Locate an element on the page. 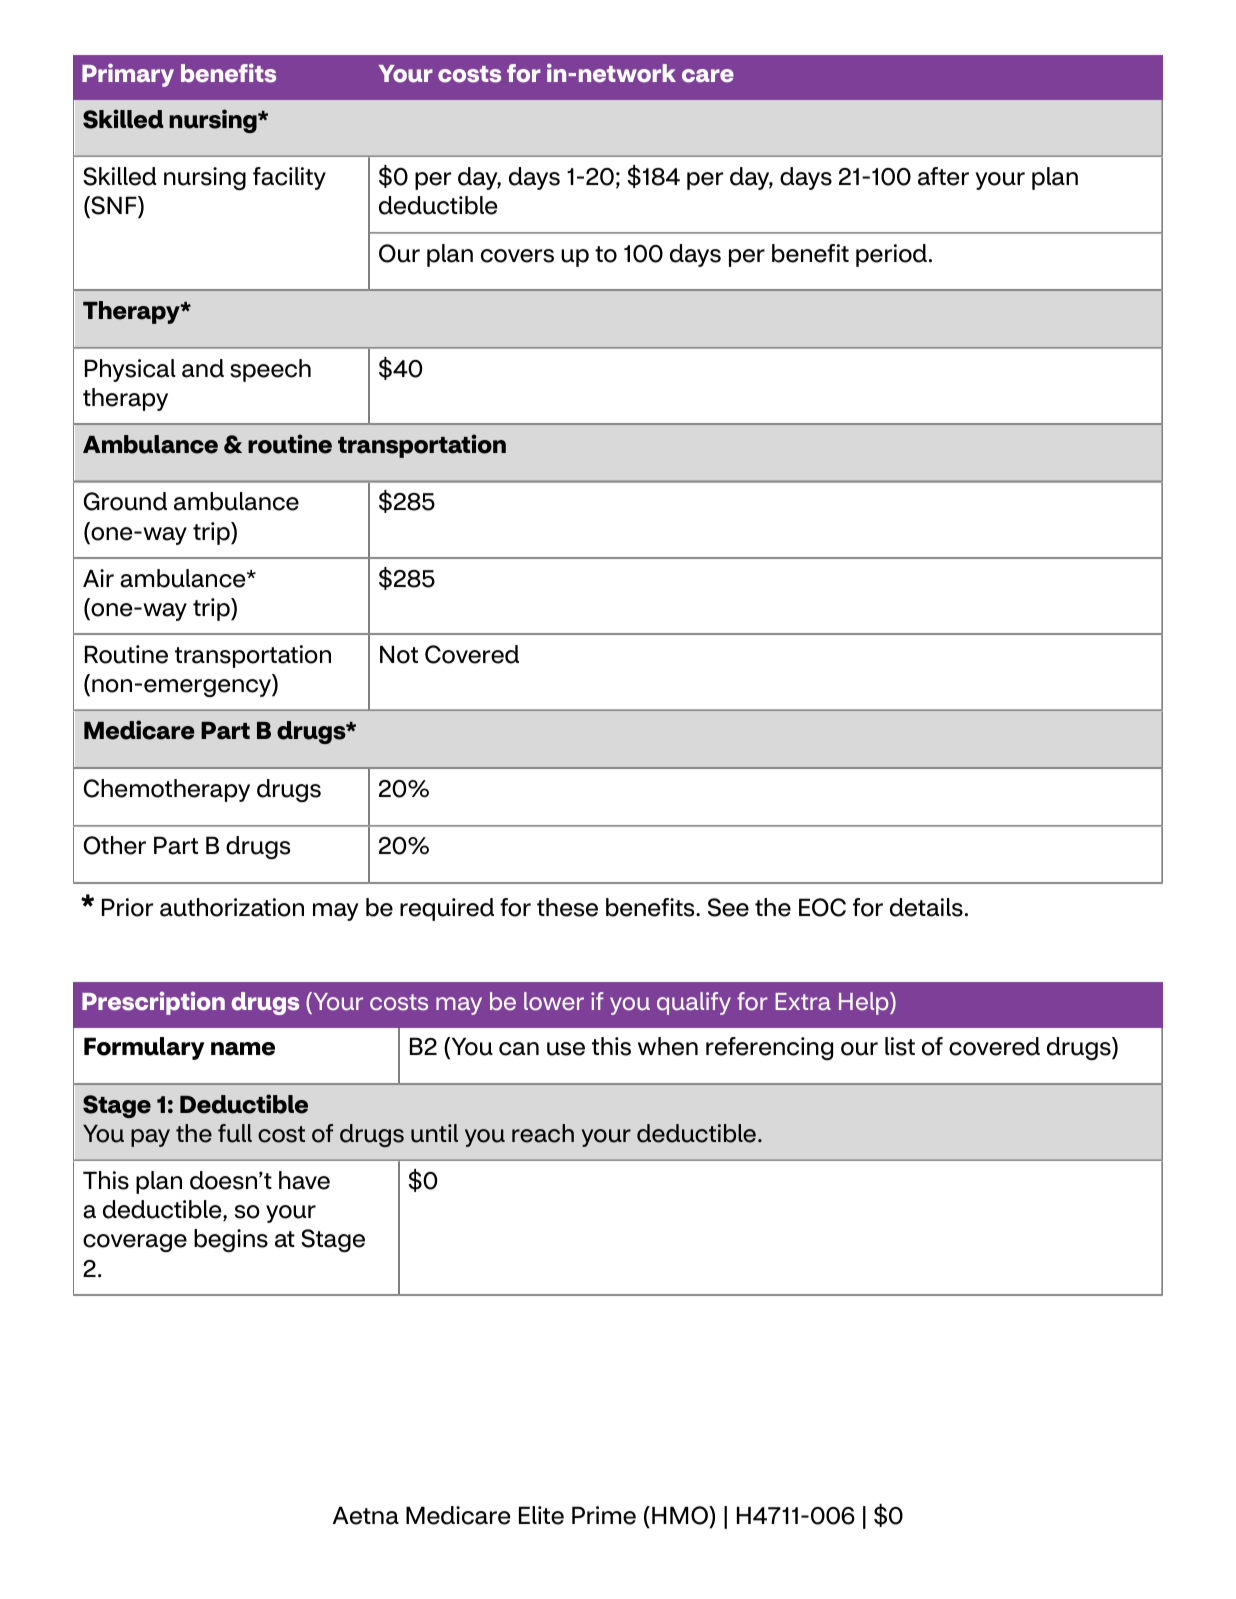  Elite is located at coordinates (541, 1515).
